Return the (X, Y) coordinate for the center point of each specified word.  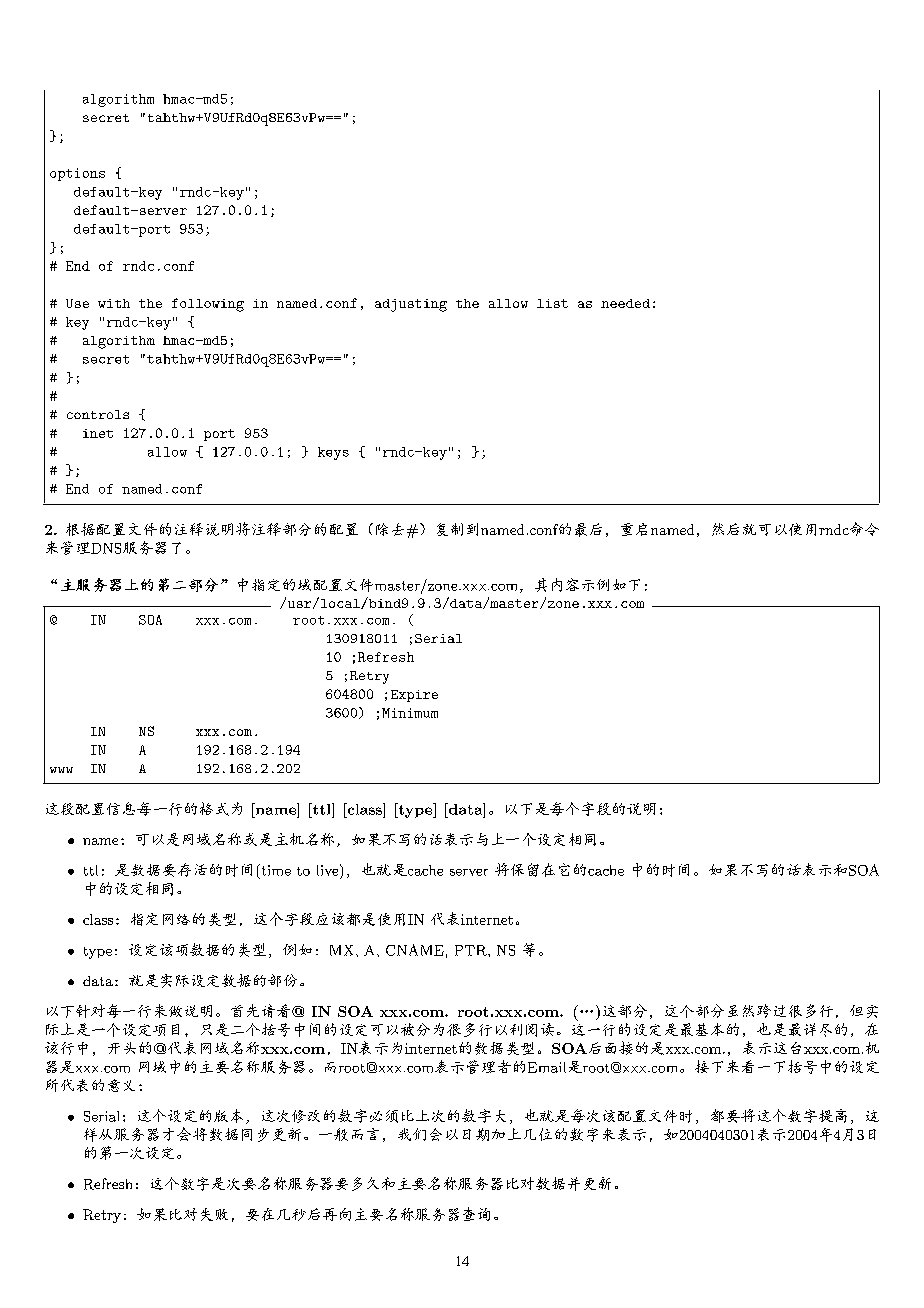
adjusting (411, 305)
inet (98, 433)
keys (333, 453)
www (61, 770)
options (77, 174)
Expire (414, 696)
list (552, 303)
